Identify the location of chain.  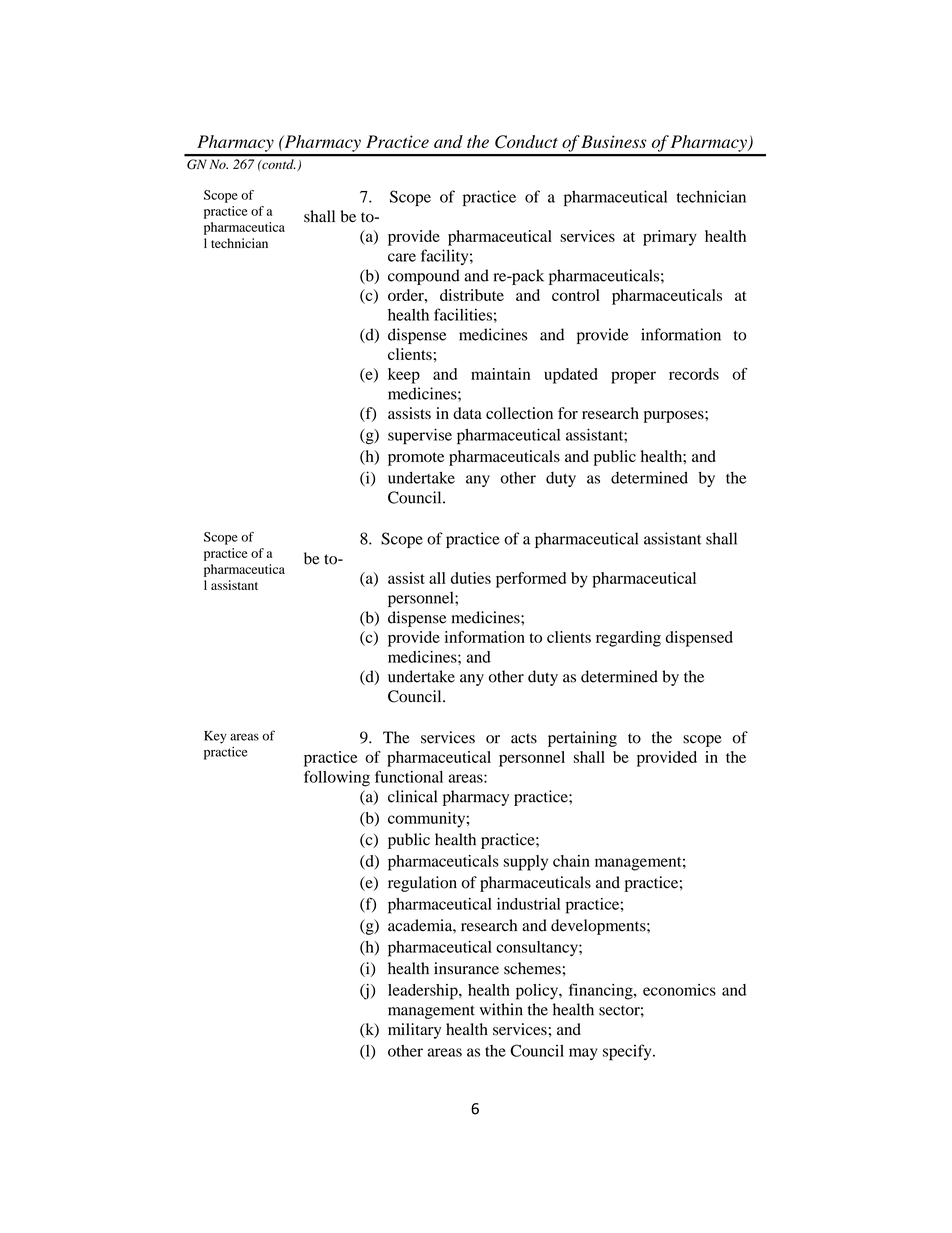
(571, 861).
